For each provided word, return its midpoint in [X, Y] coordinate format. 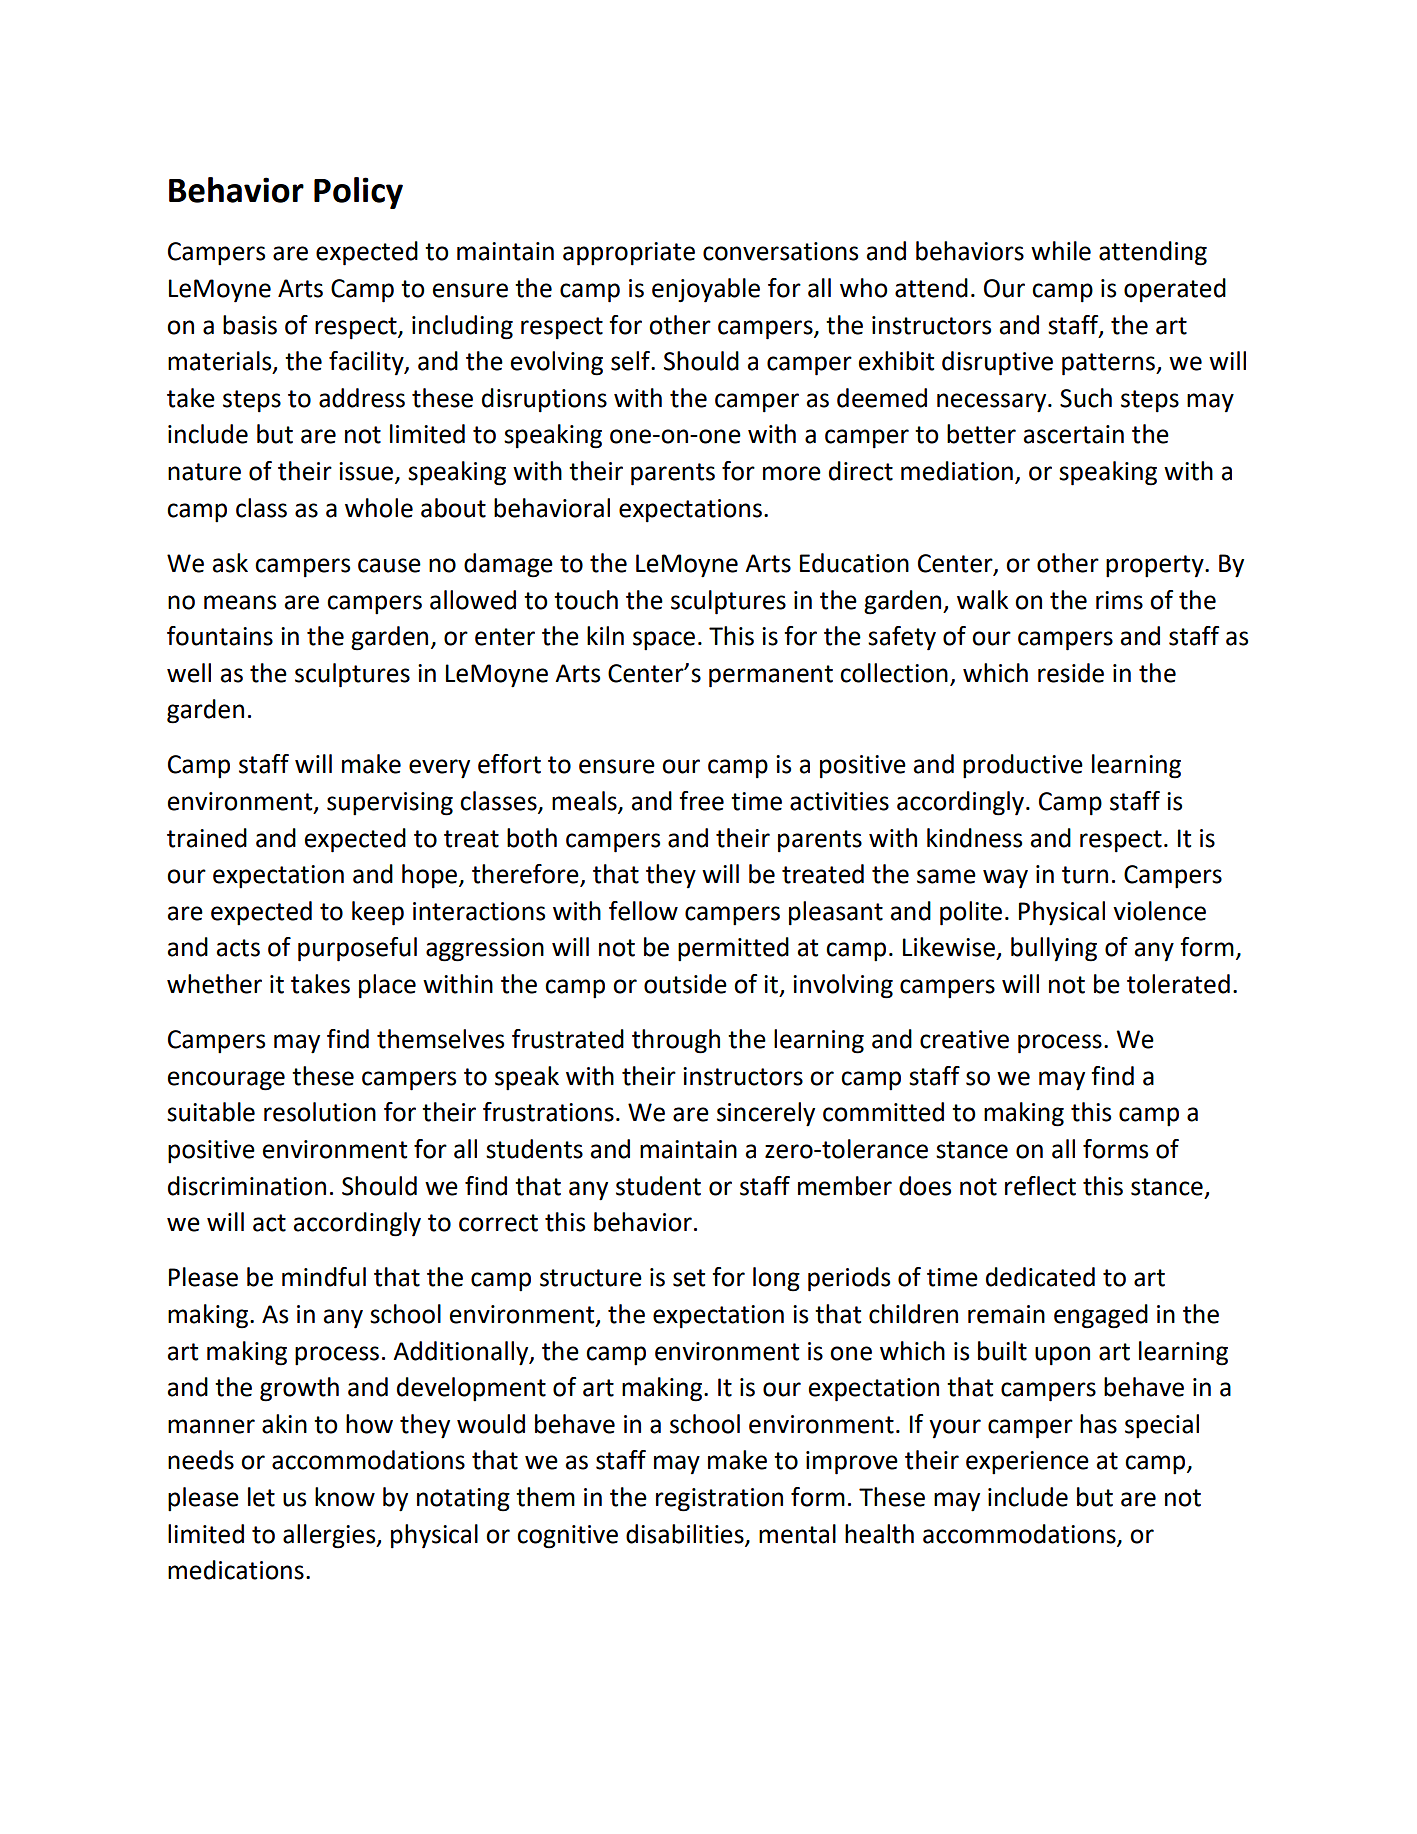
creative [964, 1039]
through [676, 1041]
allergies [330, 1536]
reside [1071, 673]
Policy [358, 193]
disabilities [686, 1534]
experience [1027, 1463]
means [240, 602]
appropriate [629, 254]
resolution [320, 1112]
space [664, 641]
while [1061, 251]
